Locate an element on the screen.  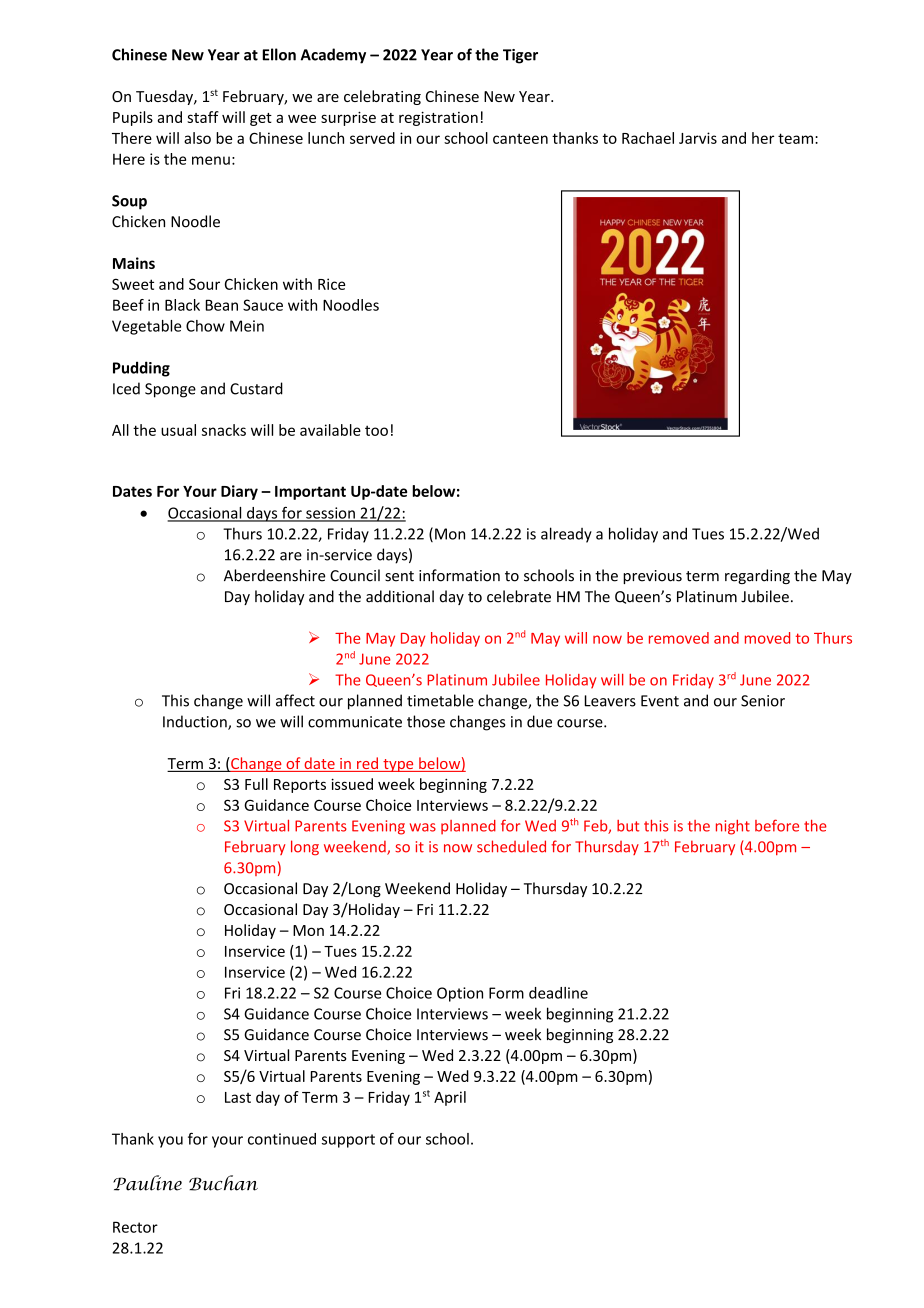
registration is located at coordinates (438, 118).
